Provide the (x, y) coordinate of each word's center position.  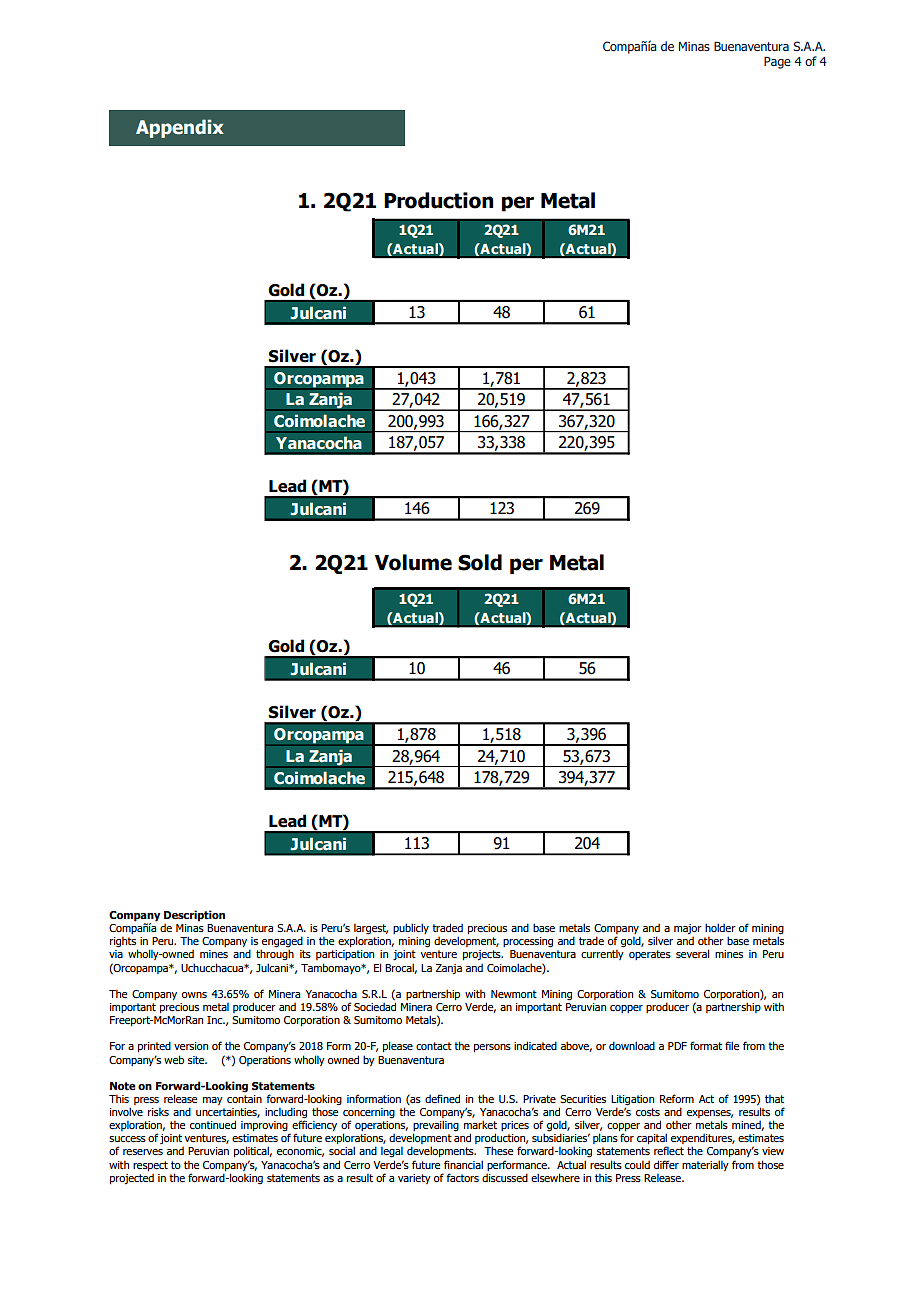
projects (483, 955)
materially (705, 1165)
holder (720, 927)
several (692, 953)
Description (194, 916)
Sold (480, 562)
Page (777, 63)
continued (213, 1124)
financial (463, 1164)
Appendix (180, 128)
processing (528, 942)
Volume (413, 562)
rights (124, 943)
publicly (411, 928)
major (688, 929)
